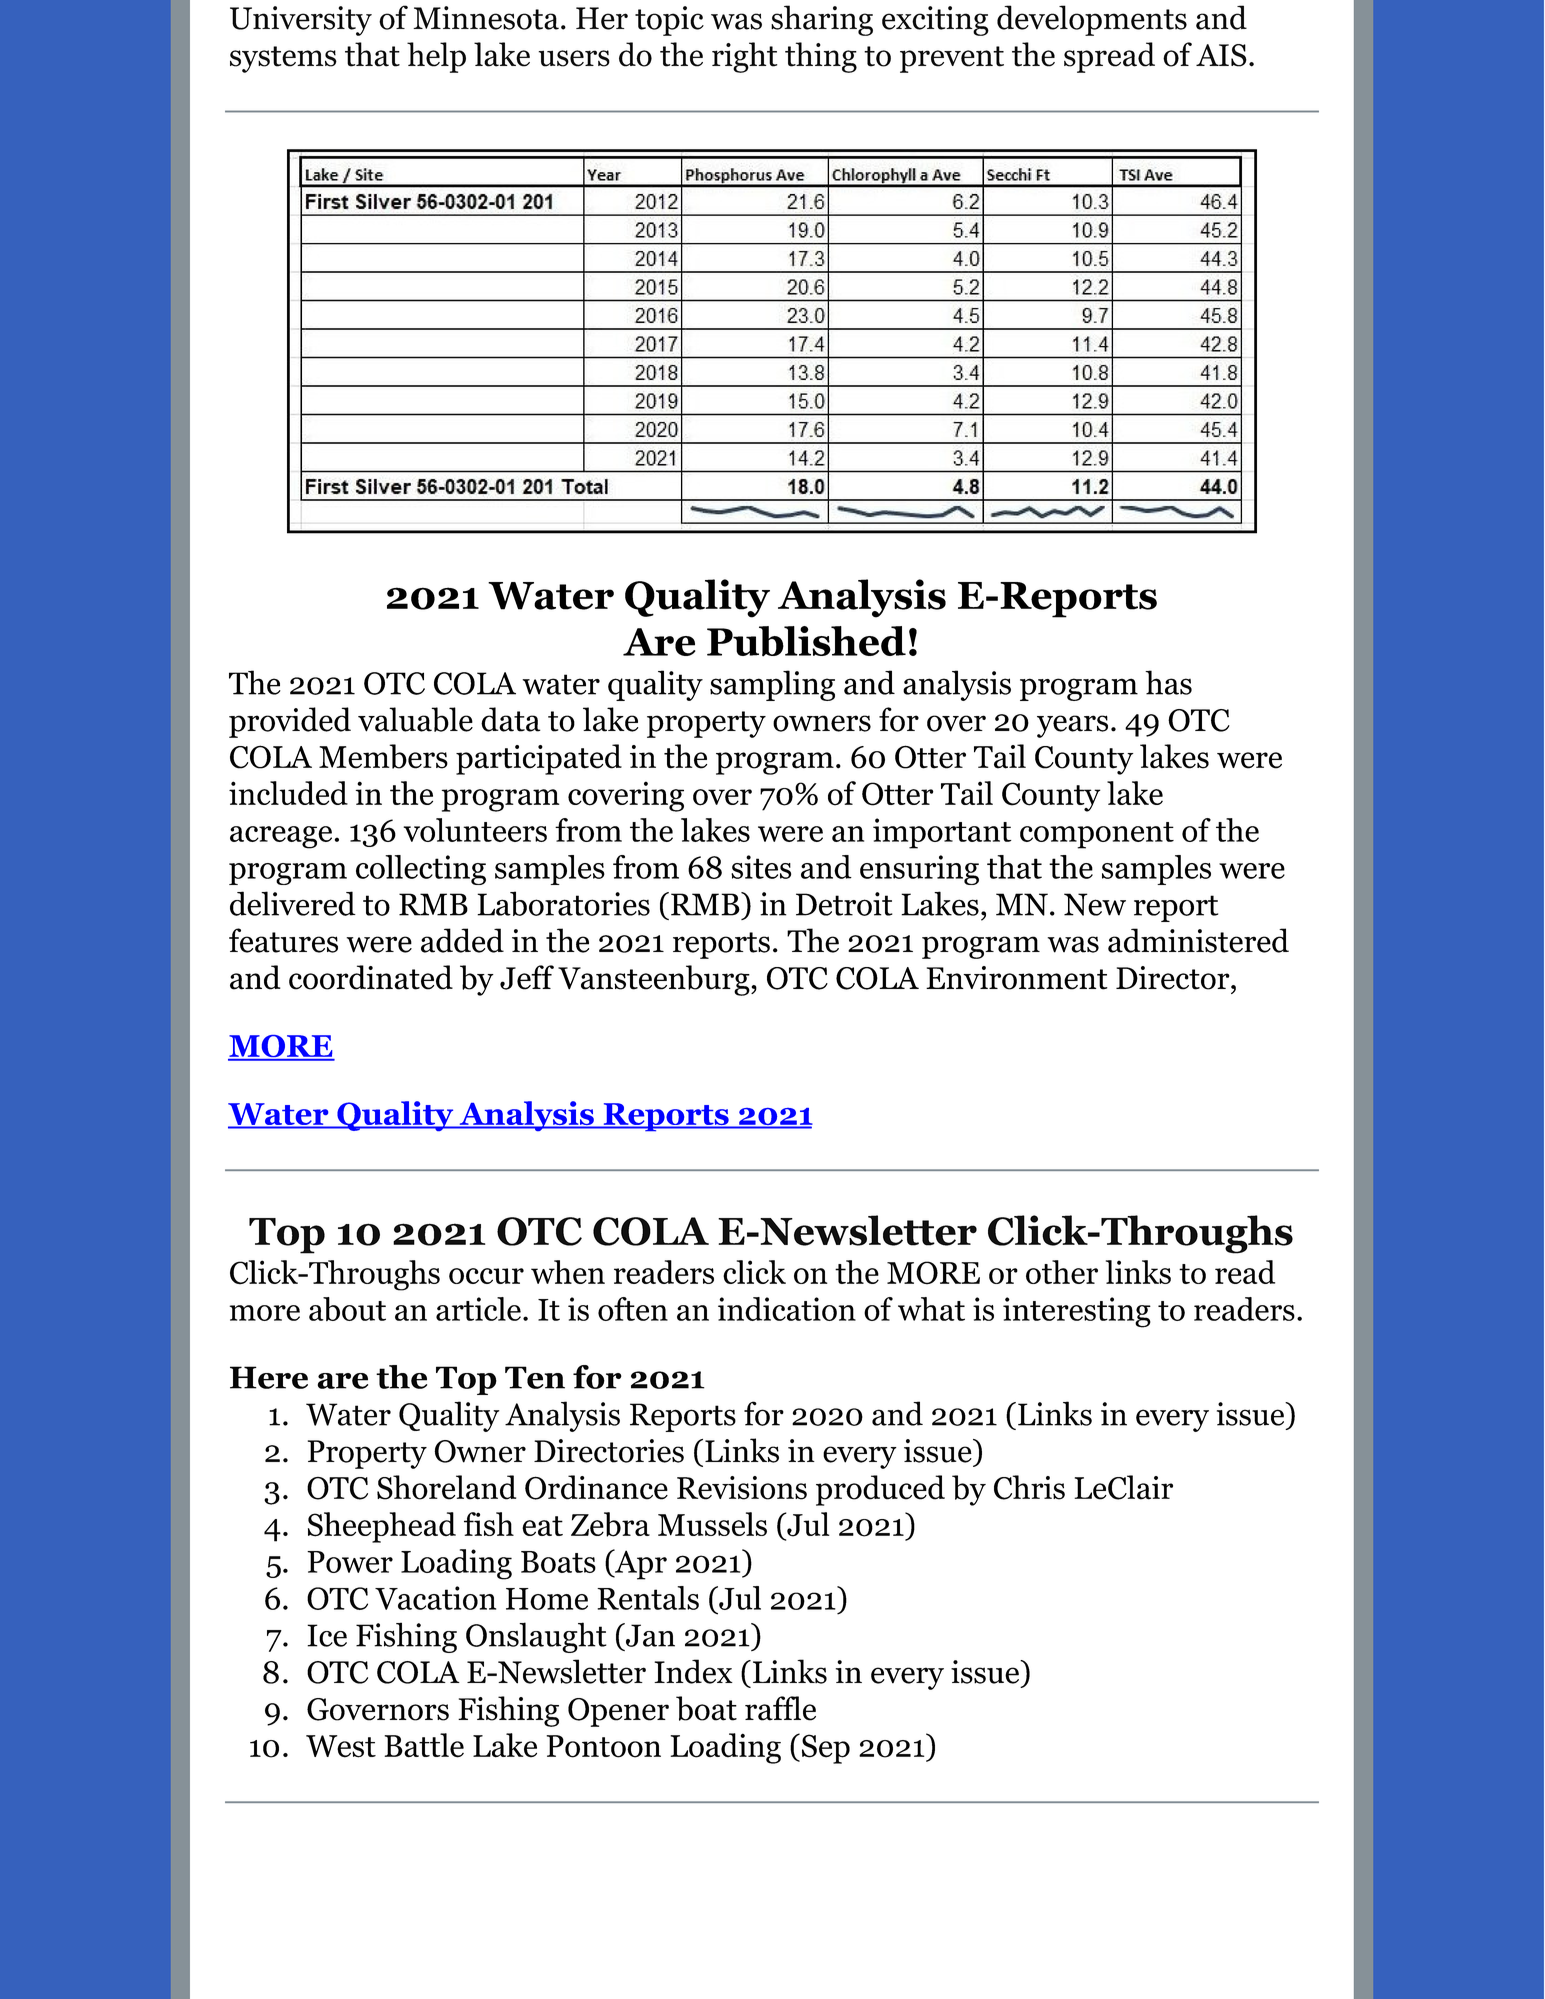 The image size is (1545, 1999). I want to click on has, so click(1168, 682).
